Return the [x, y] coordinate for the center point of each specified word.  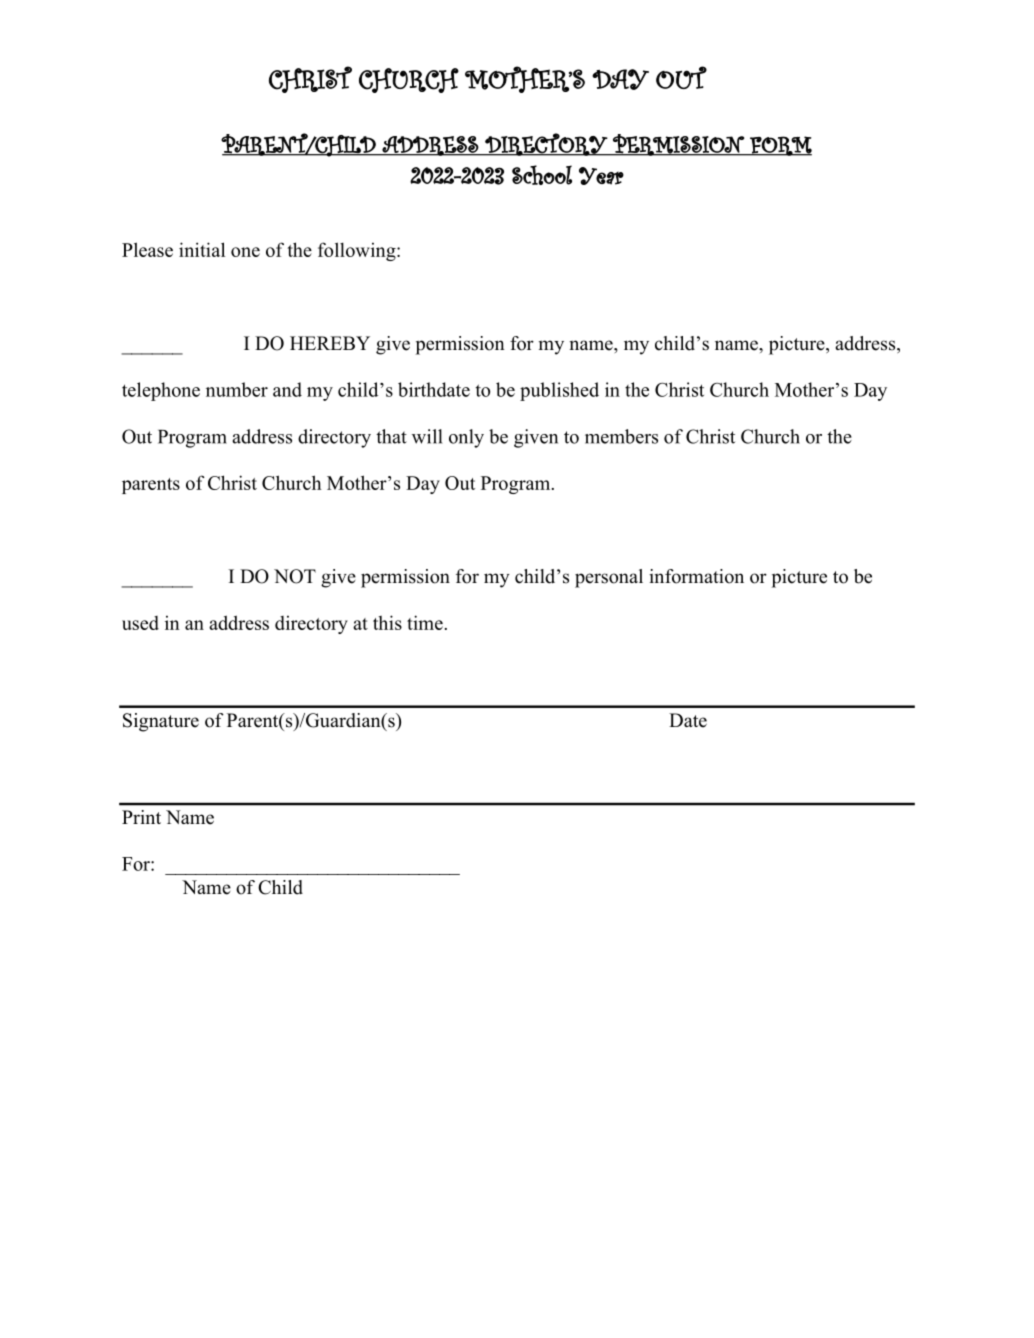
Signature [161, 722]
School [542, 175]
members [621, 436]
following [358, 251]
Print [141, 817]
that [391, 436]
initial [202, 249]
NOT [295, 576]
